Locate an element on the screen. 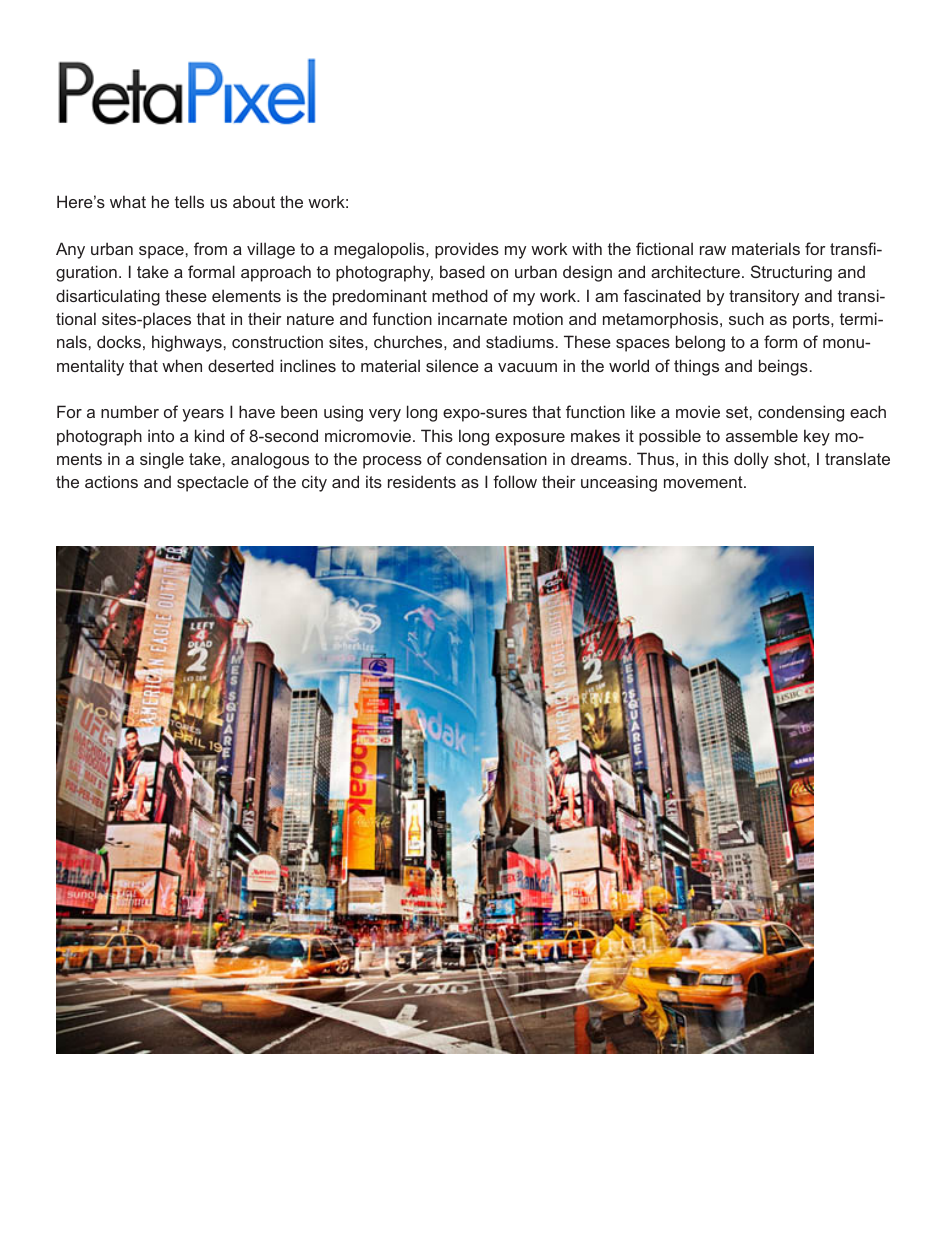  based is located at coordinates (462, 271).
